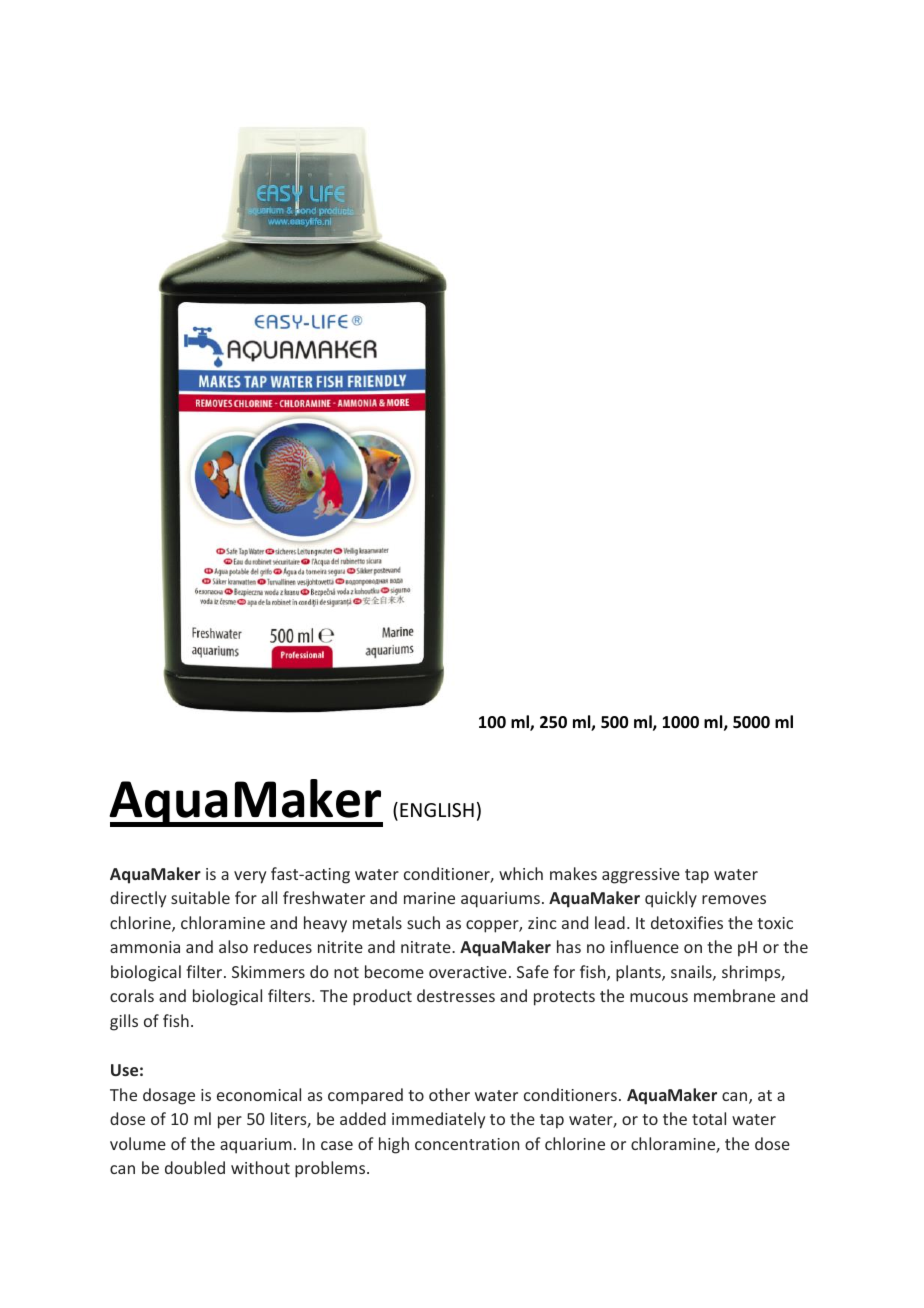 The image size is (924, 1308). Describe the element at coordinates (467, 1144) in the document. I see `concentration` at that location.
